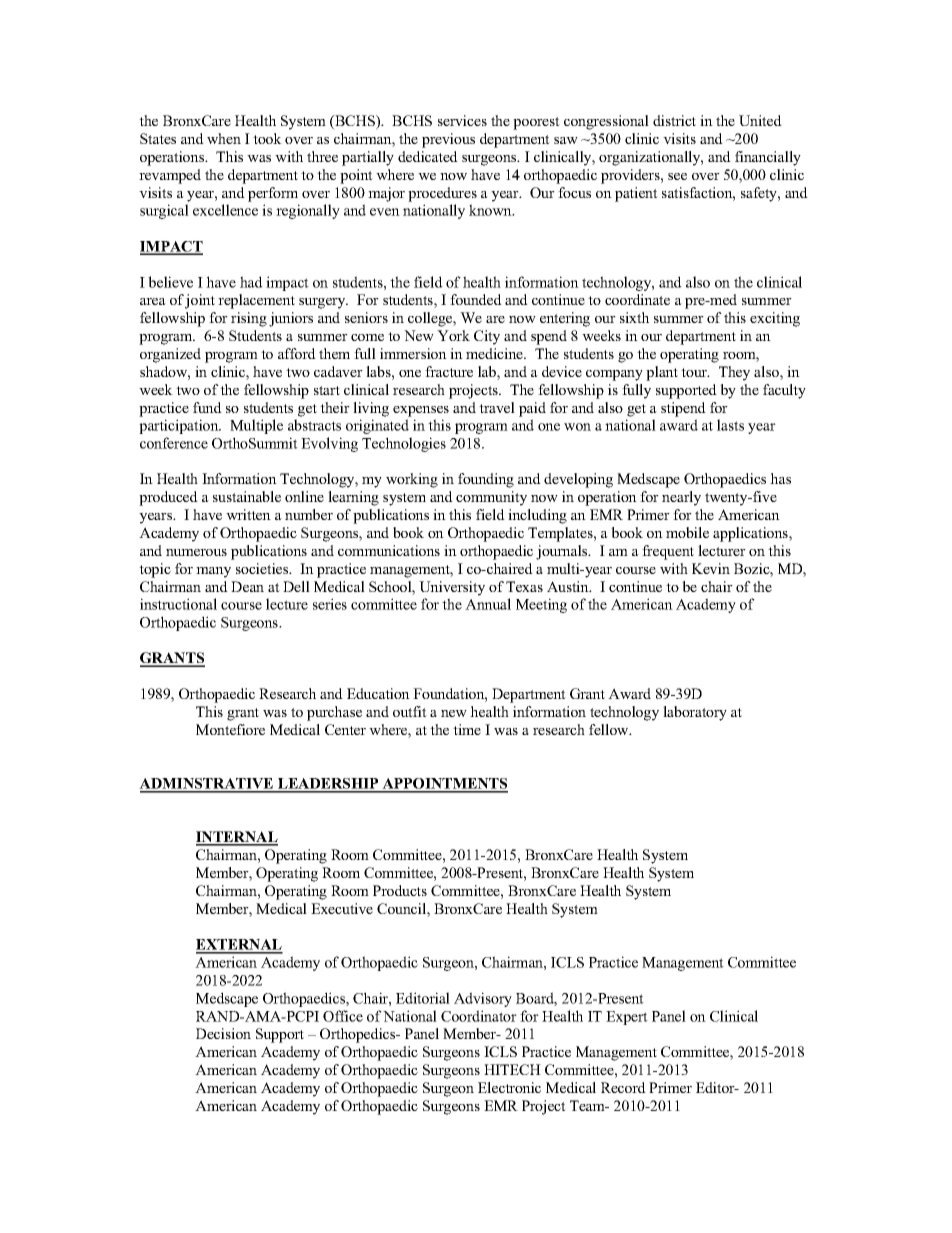 Image resolution: width=952 pixels, height=1233 pixels. I want to click on Decision, so click(223, 1033).
